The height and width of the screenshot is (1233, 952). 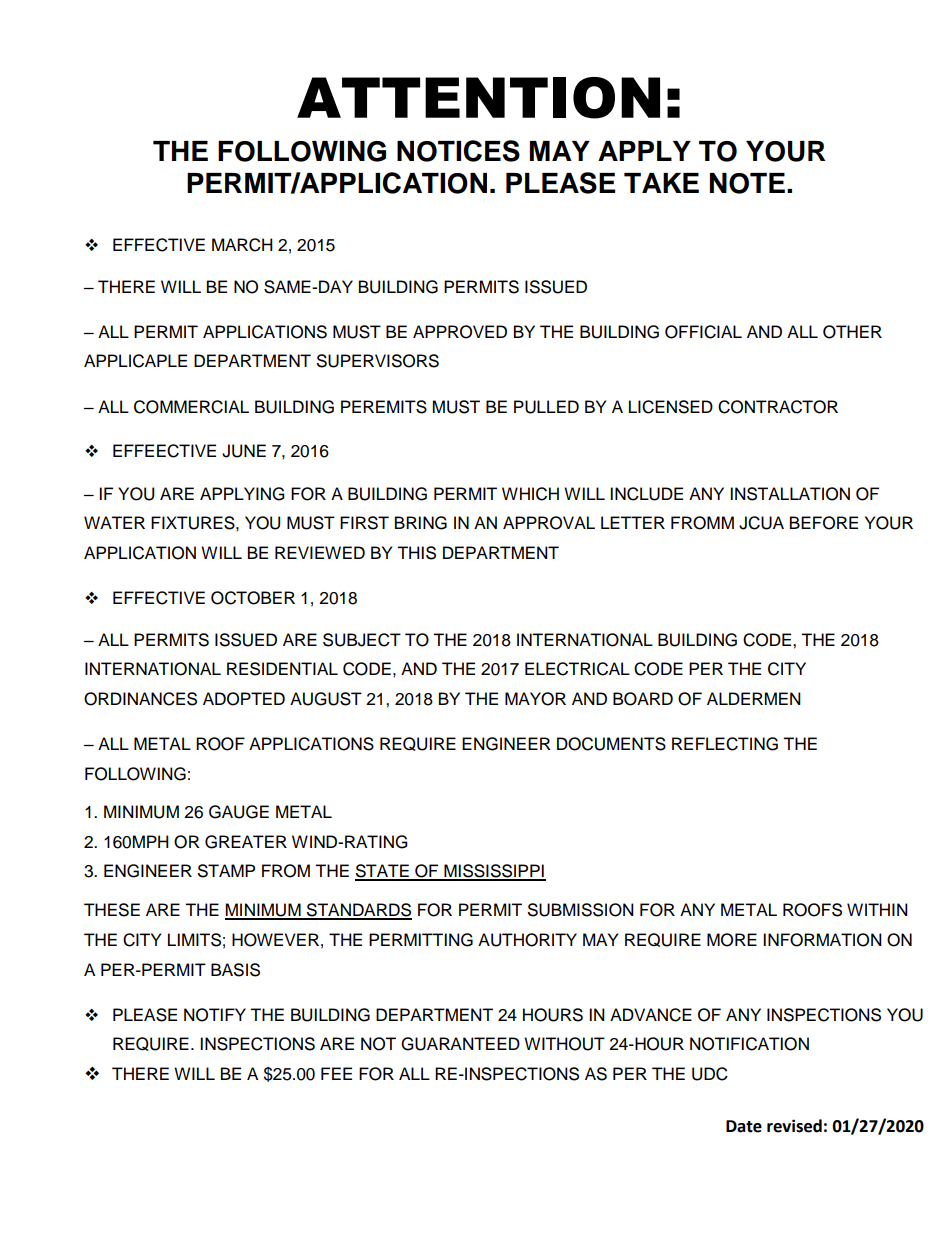 I want to click on REFLECTING, so click(x=725, y=744).
